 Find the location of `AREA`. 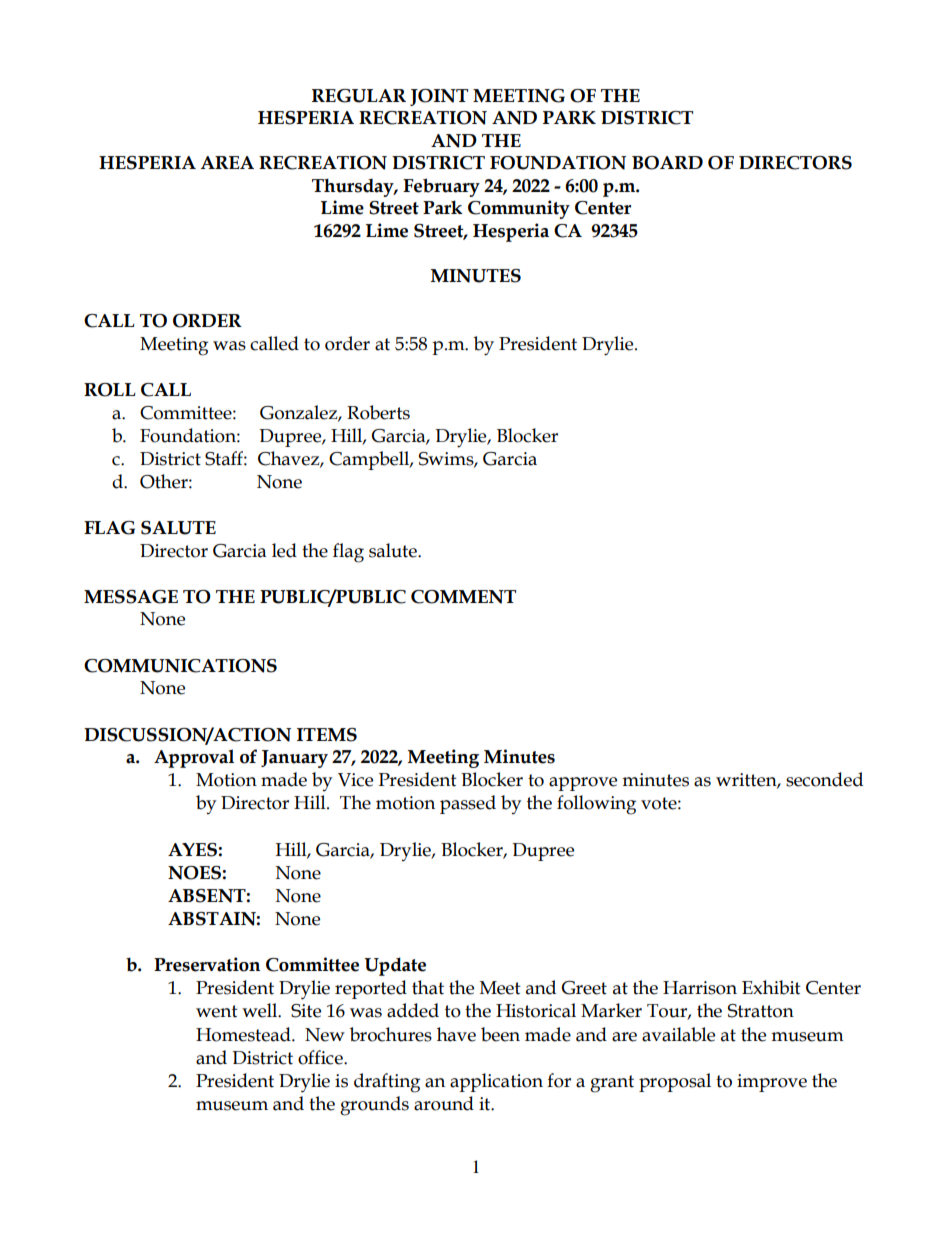

AREA is located at coordinates (227, 162).
